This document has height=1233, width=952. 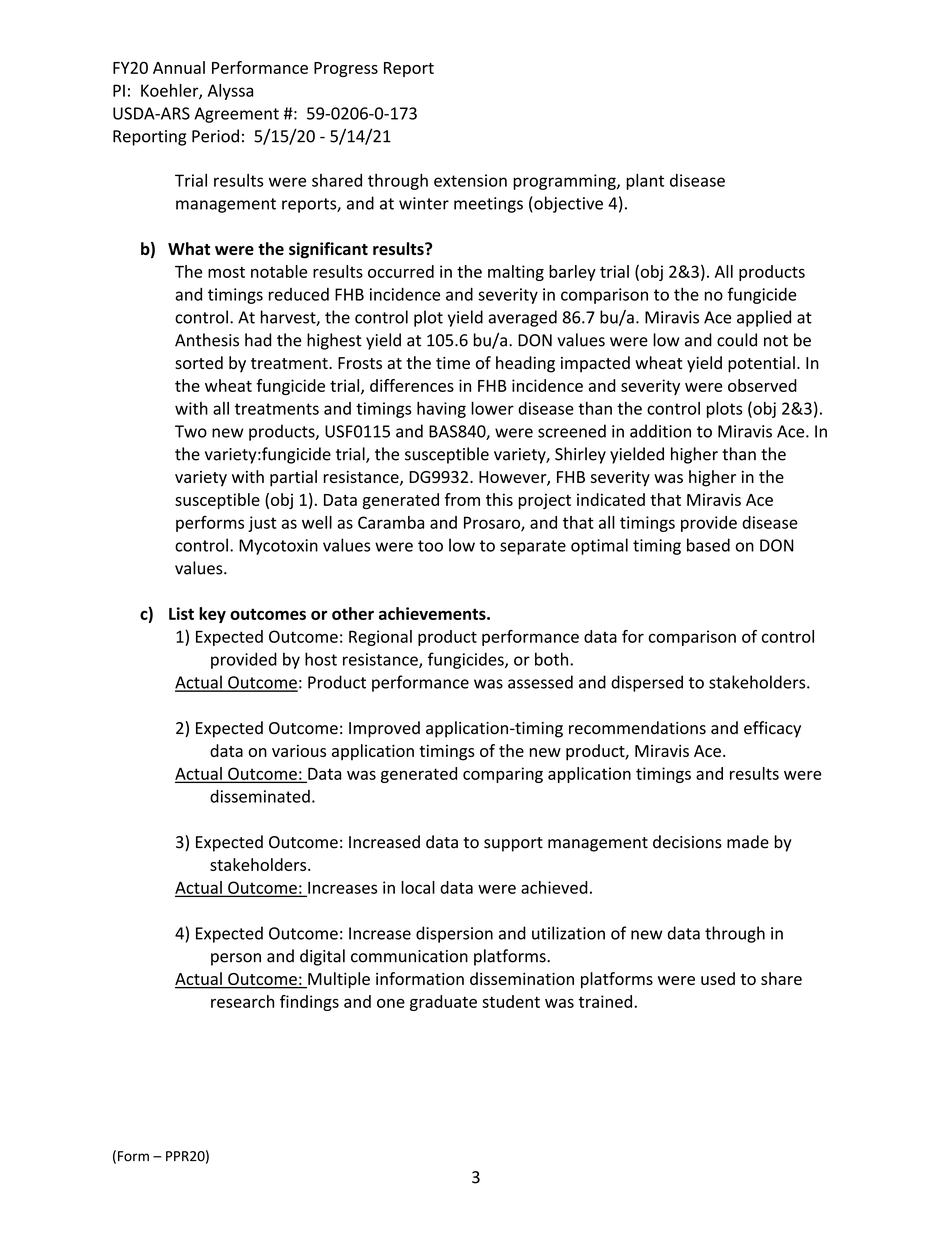 I want to click on based, so click(x=708, y=545).
